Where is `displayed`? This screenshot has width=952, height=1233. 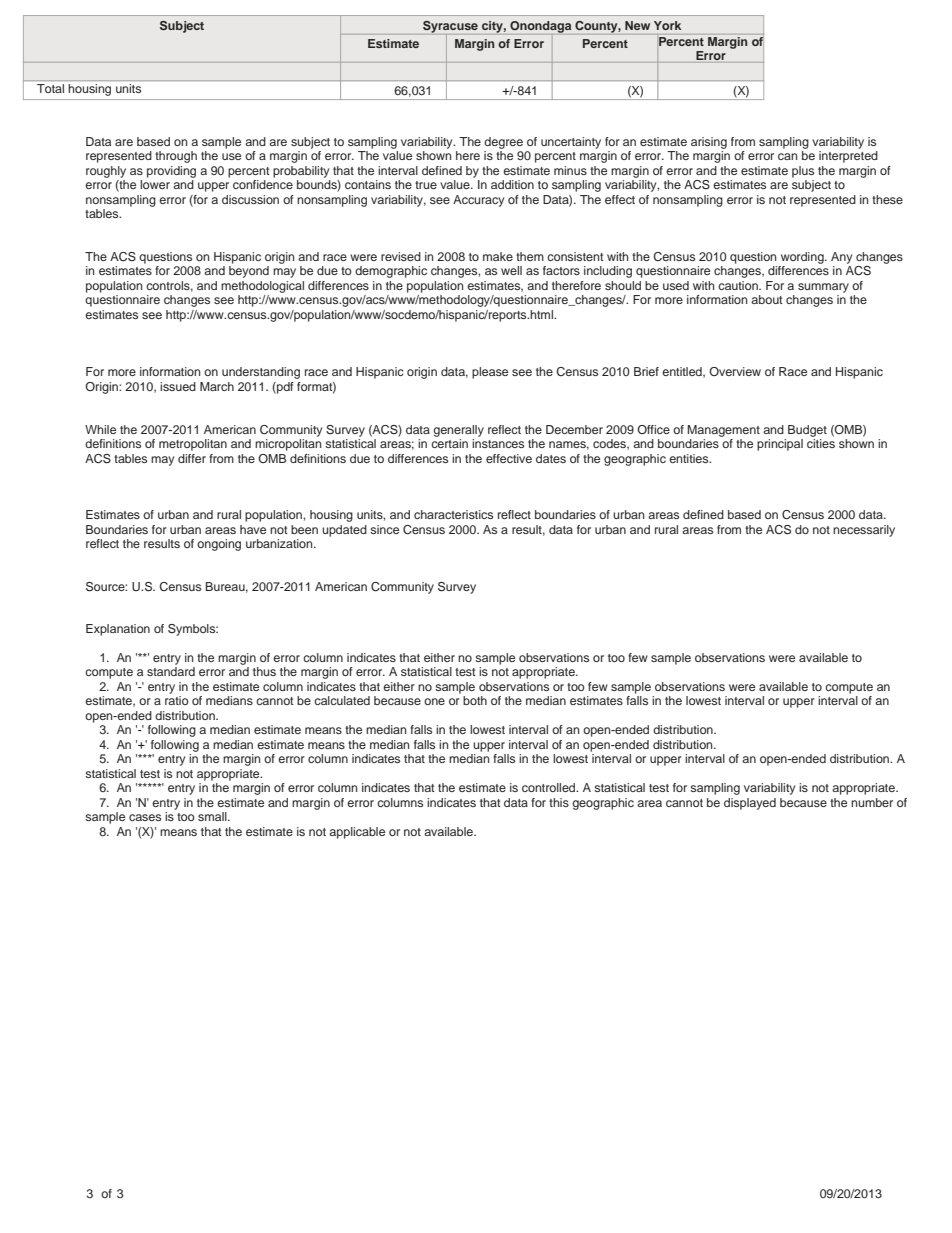
displayed is located at coordinates (750, 804).
